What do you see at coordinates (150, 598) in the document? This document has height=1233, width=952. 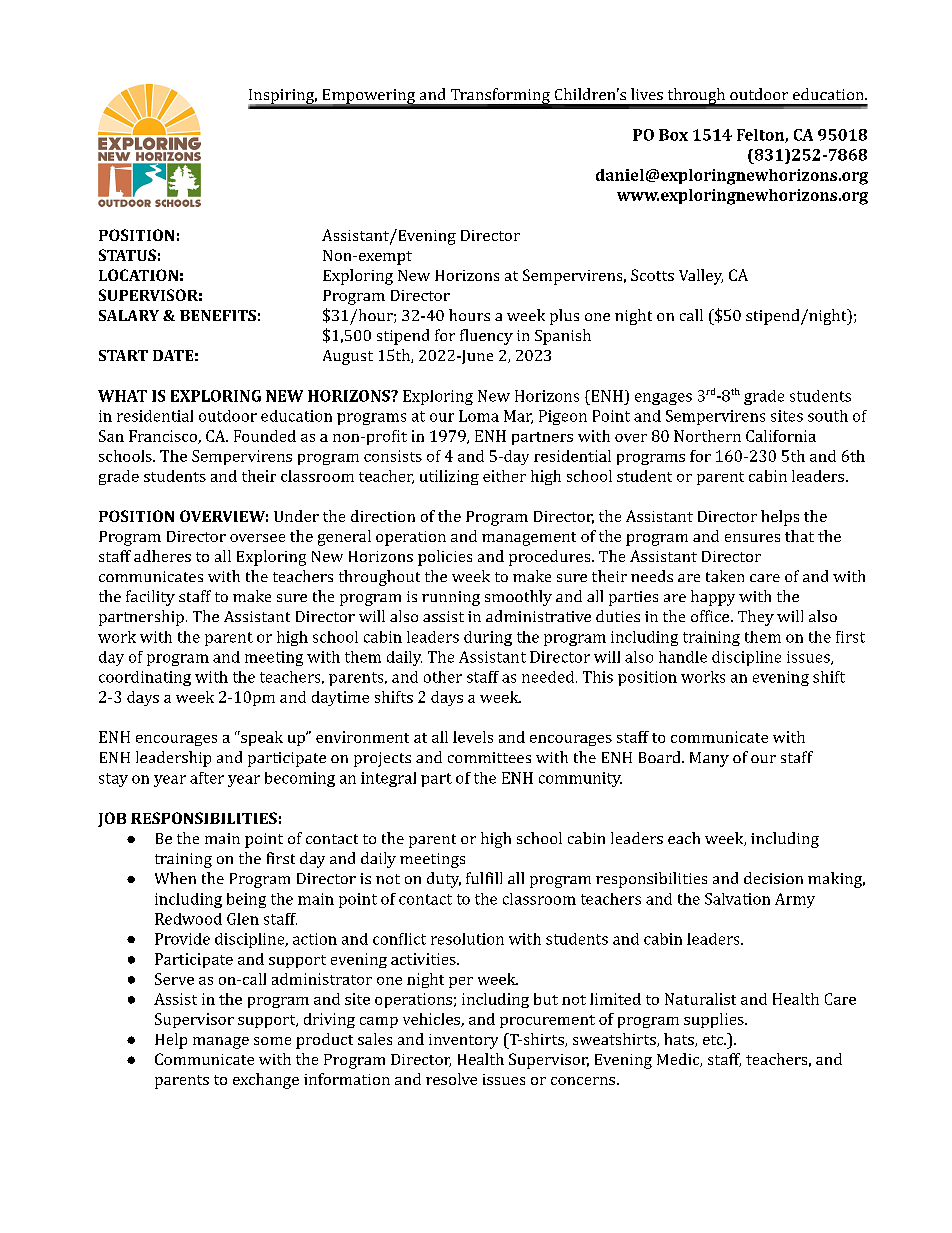 I see `facility` at bounding box center [150, 598].
